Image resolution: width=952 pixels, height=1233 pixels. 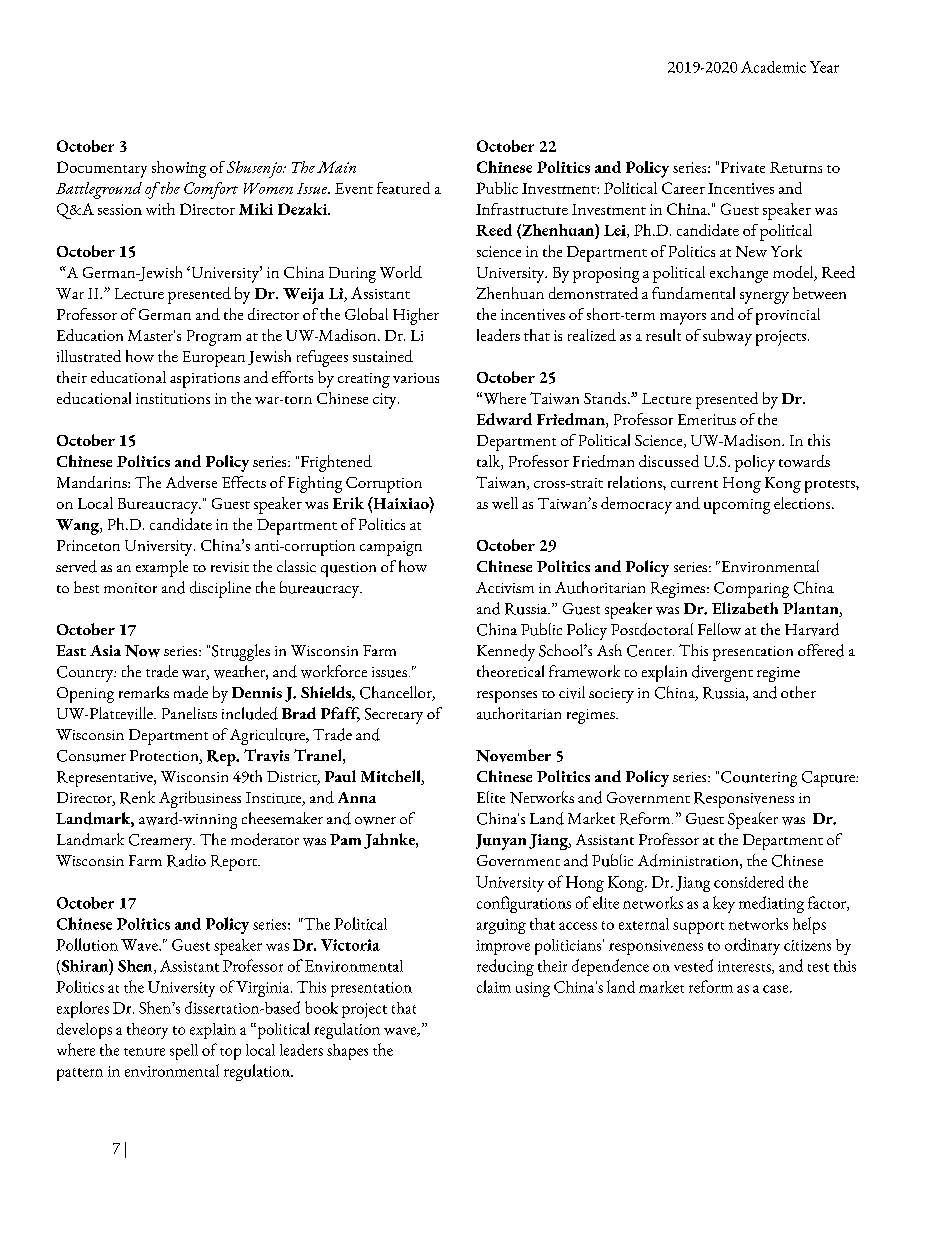 What do you see at coordinates (505, 587) in the screenshot?
I see `Activism` at bounding box center [505, 587].
